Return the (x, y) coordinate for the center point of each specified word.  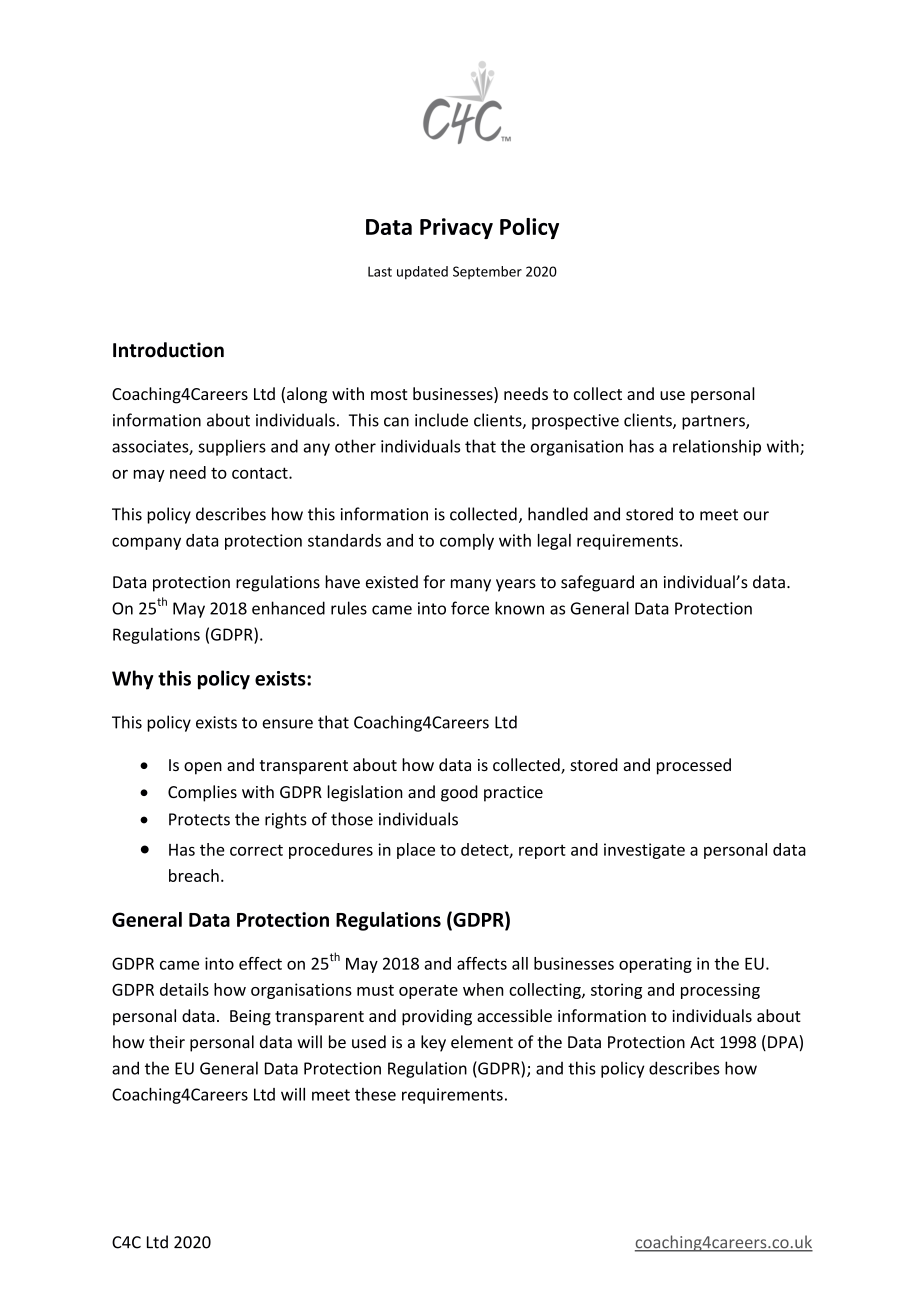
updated (422, 273)
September (487, 272)
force (470, 608)
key (433, 1043)
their (167, 1042)
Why (133, 680)
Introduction (168, 350)
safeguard (597, 583)
